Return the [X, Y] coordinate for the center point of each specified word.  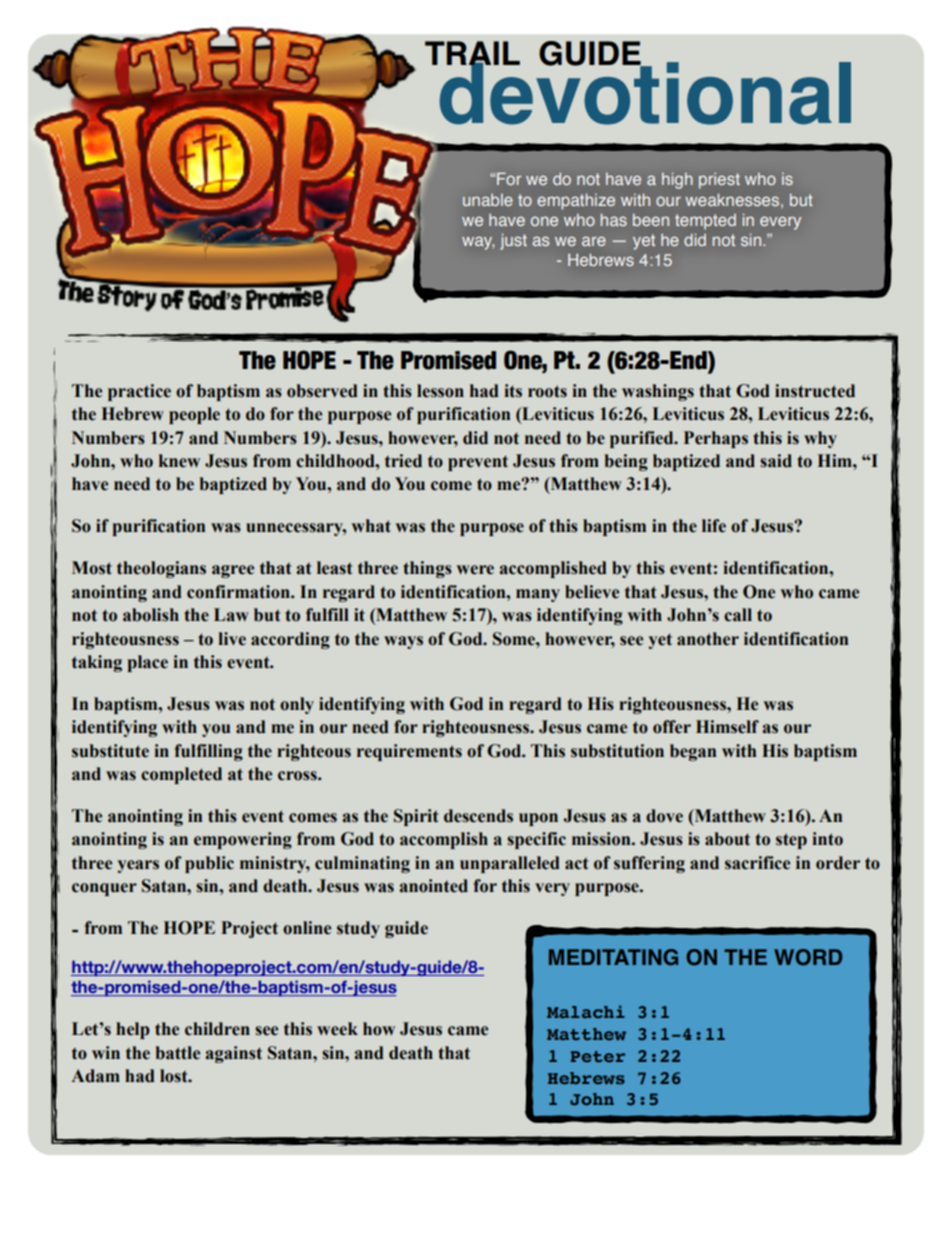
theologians [161, 569]
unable [488, 200]
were [475, 570]
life [714, 526]
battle [177, 1053]
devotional [644, 92]
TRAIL [472, 54]
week [337, 1029]
